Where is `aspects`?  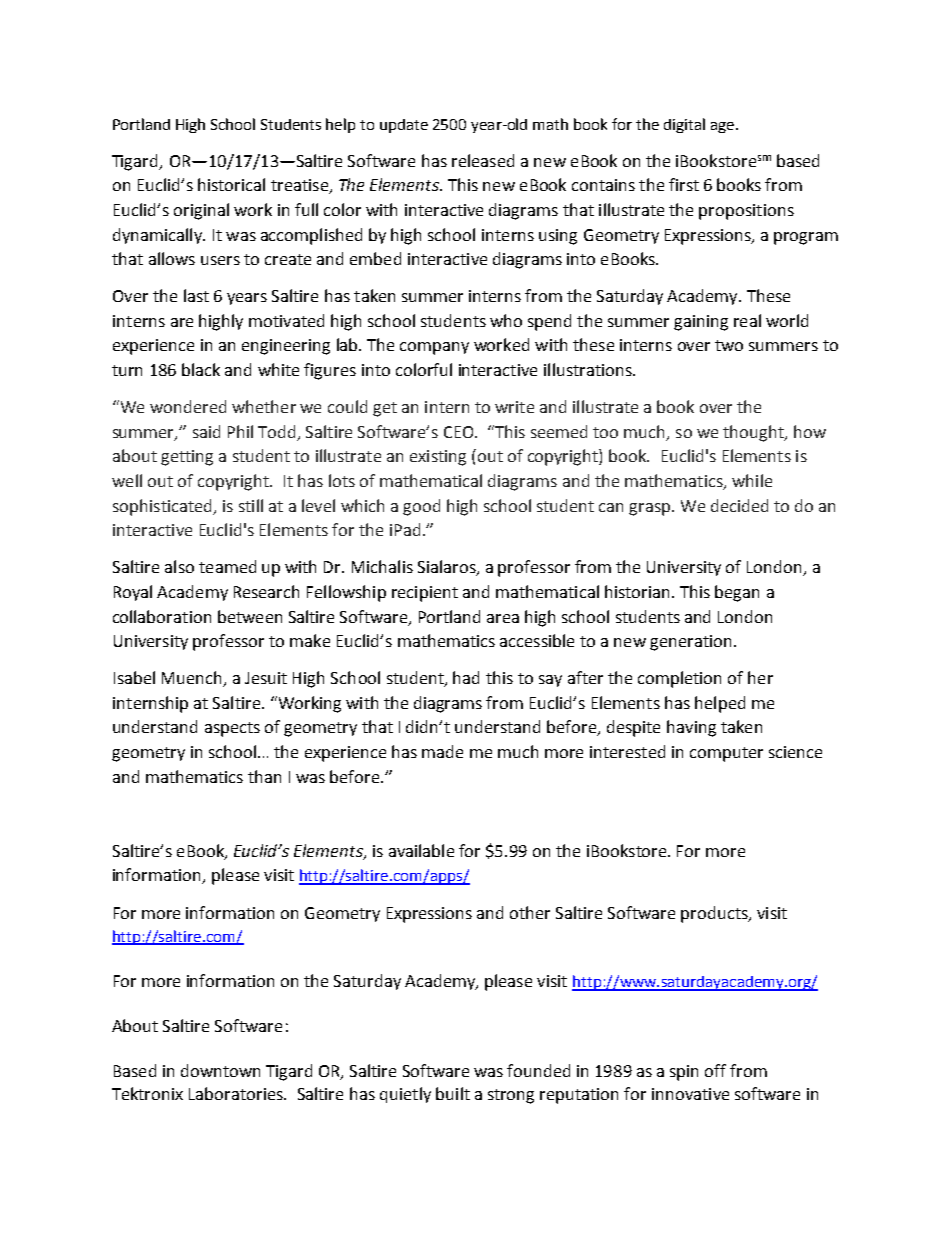 aspects is located at coordinates (232, 729).
